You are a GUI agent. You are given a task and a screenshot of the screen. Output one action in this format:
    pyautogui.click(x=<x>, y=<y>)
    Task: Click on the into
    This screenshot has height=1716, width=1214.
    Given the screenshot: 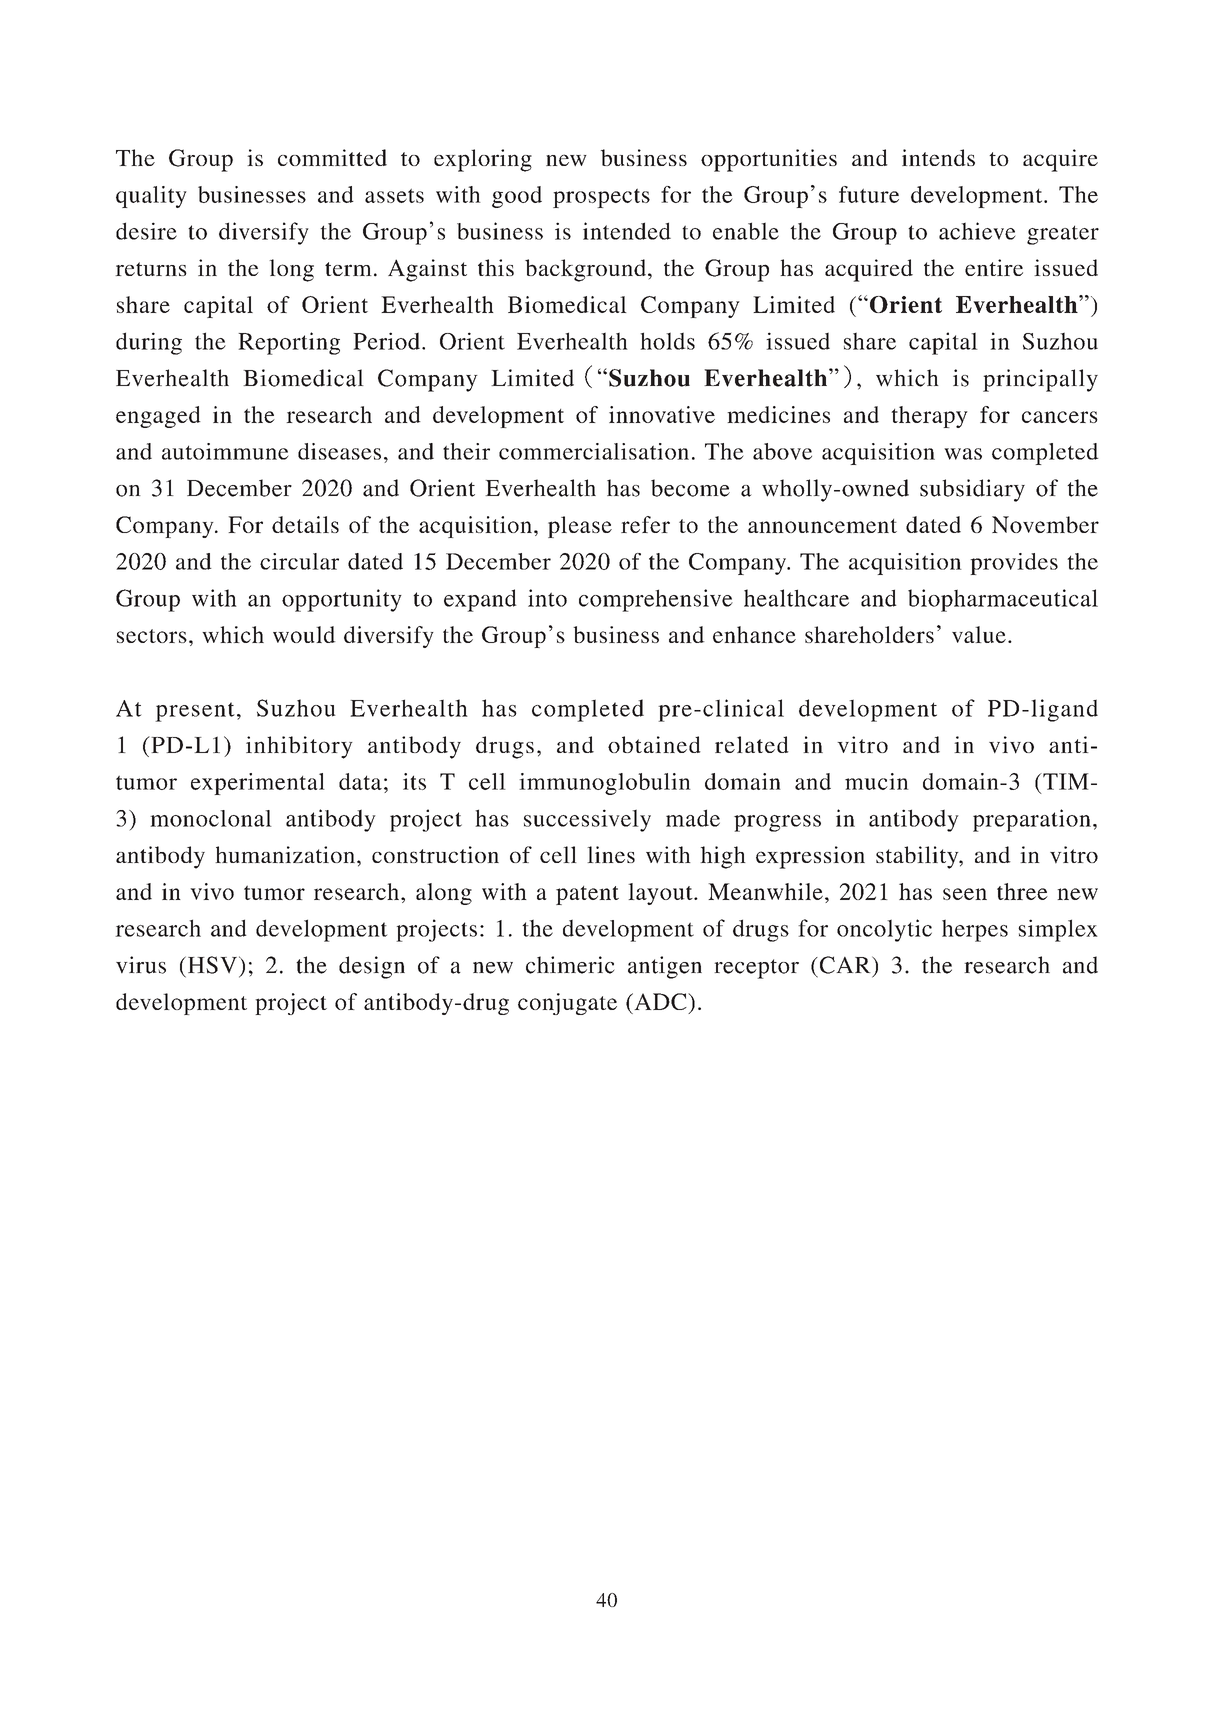 What is the action you would take?
    pyautogui.click(x=547, y=598)
